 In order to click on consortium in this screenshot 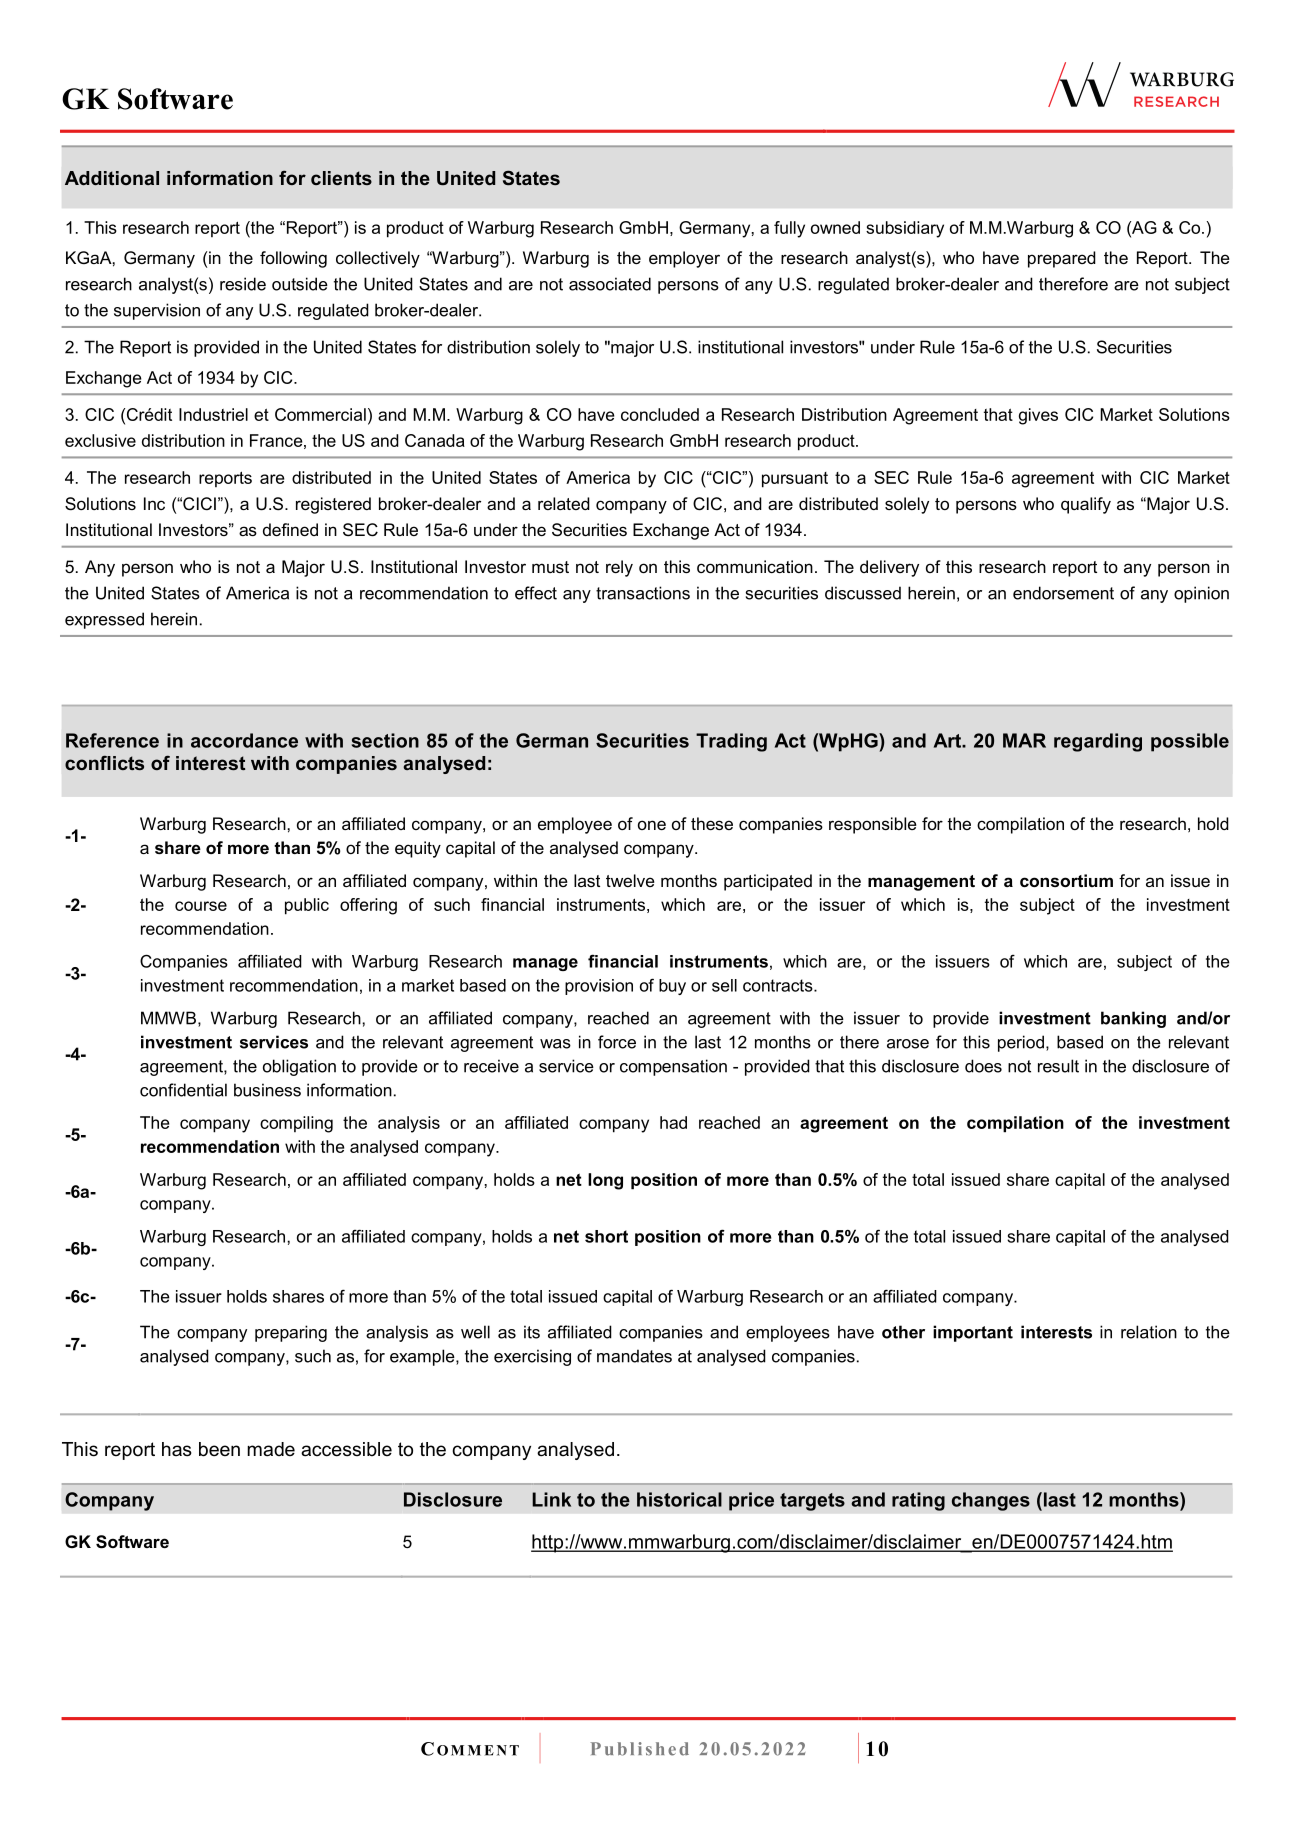, I will do `click(1066, 880)`.
